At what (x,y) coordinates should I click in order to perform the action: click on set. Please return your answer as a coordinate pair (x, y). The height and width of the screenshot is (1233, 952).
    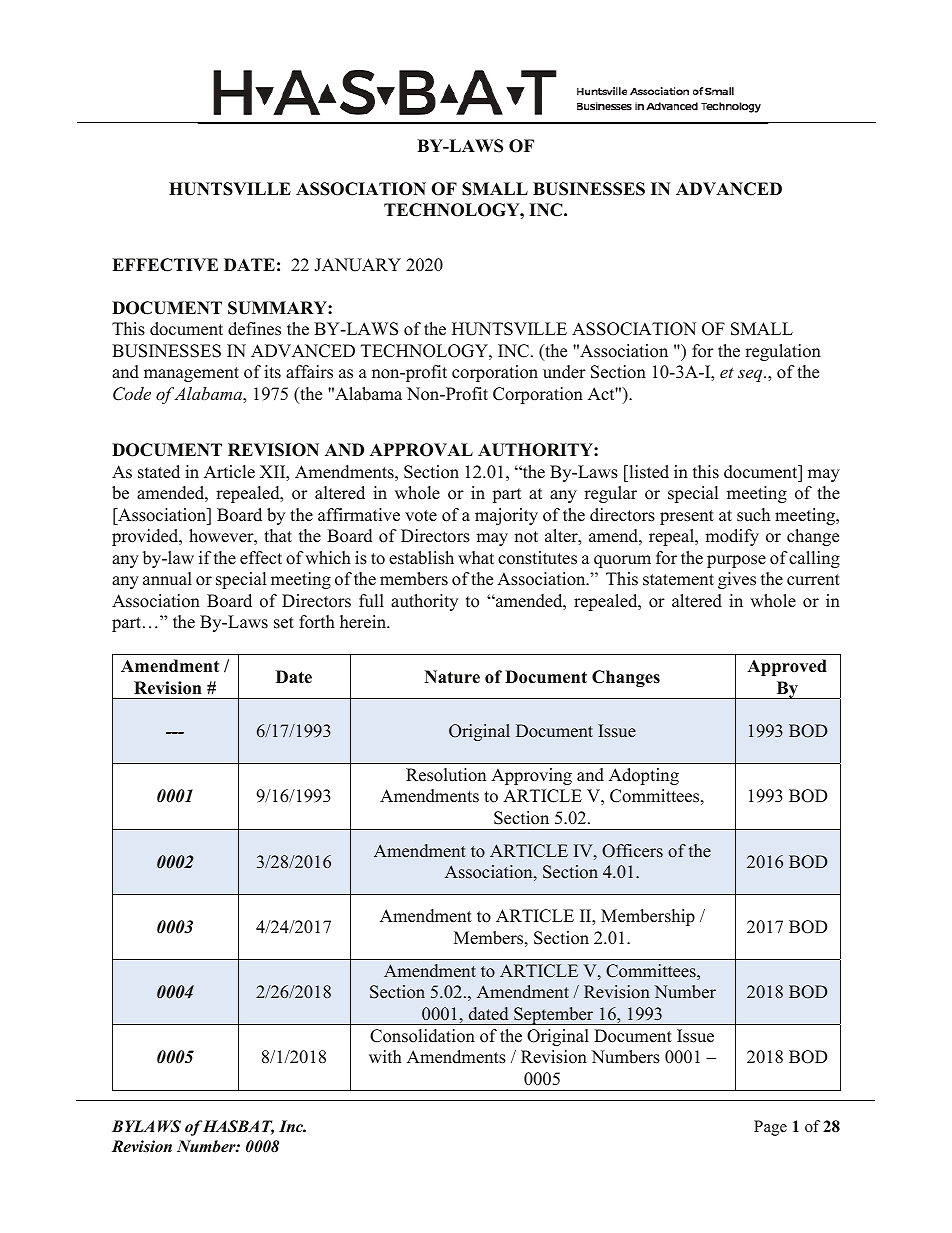
    Looking at the image, I should click on (284, 623).
